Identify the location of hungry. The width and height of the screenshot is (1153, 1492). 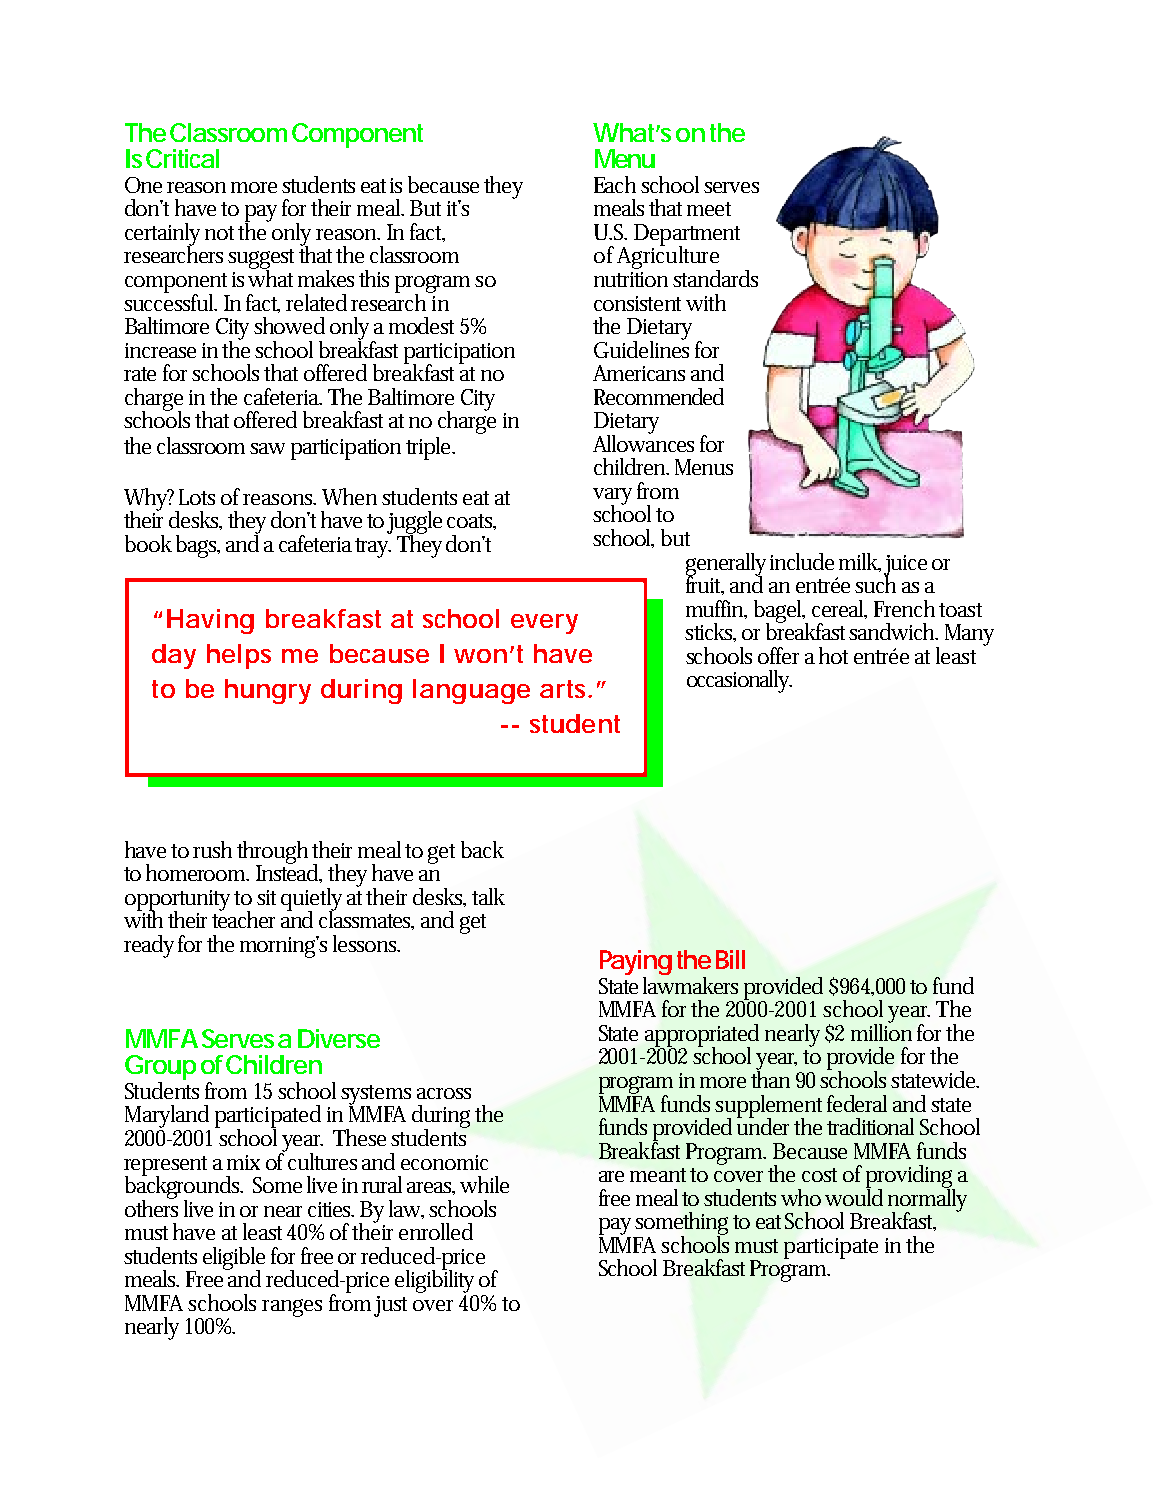
(268, 691).
